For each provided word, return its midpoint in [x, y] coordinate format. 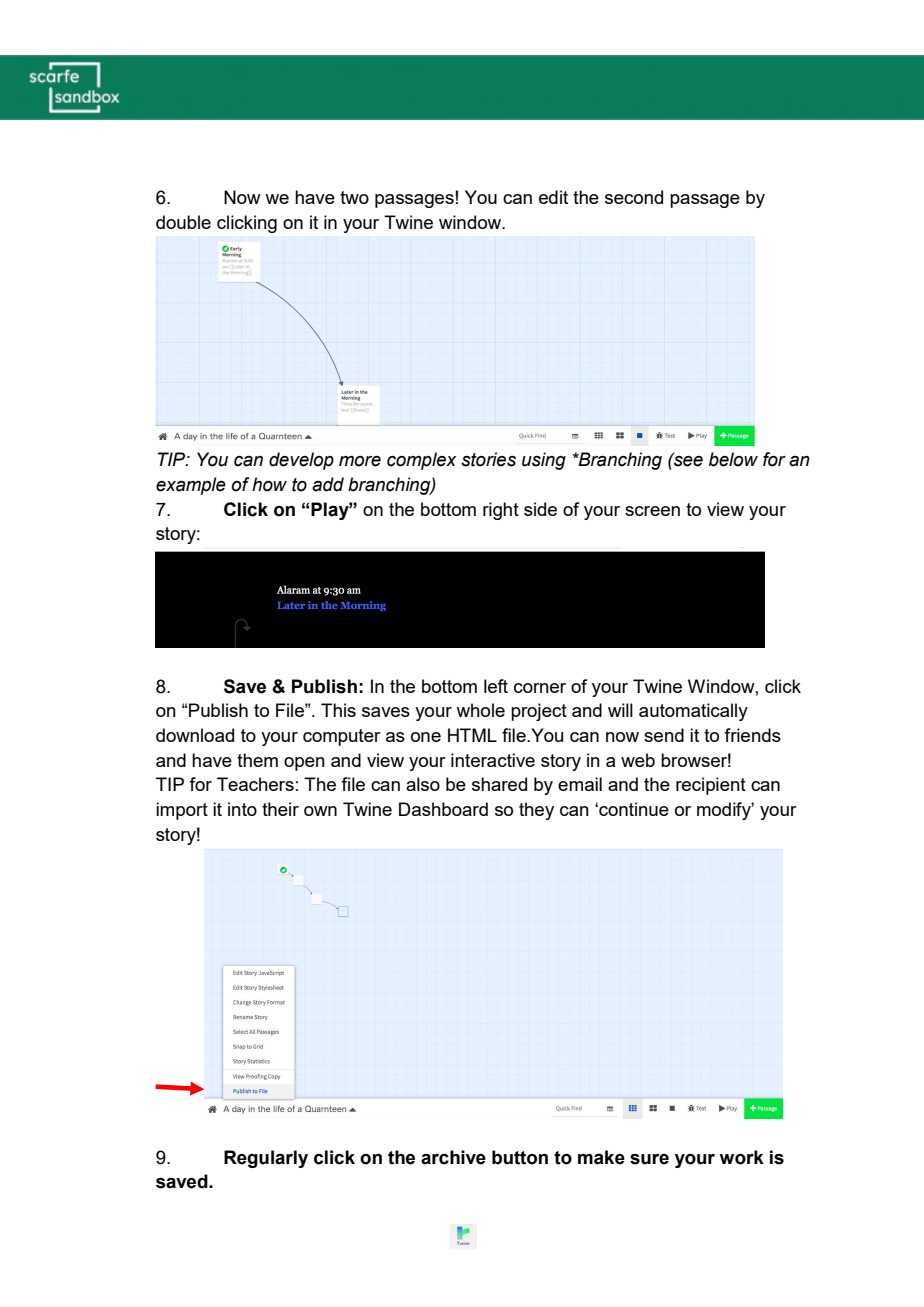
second [634, 197]
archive [453, 1157]
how [269, 484]
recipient [711, 786]
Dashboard [443, 809]
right [501, 511]
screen [652, 511]
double [183, 222]
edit [553, 197]
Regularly [266, 1159]
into [242, 809]
